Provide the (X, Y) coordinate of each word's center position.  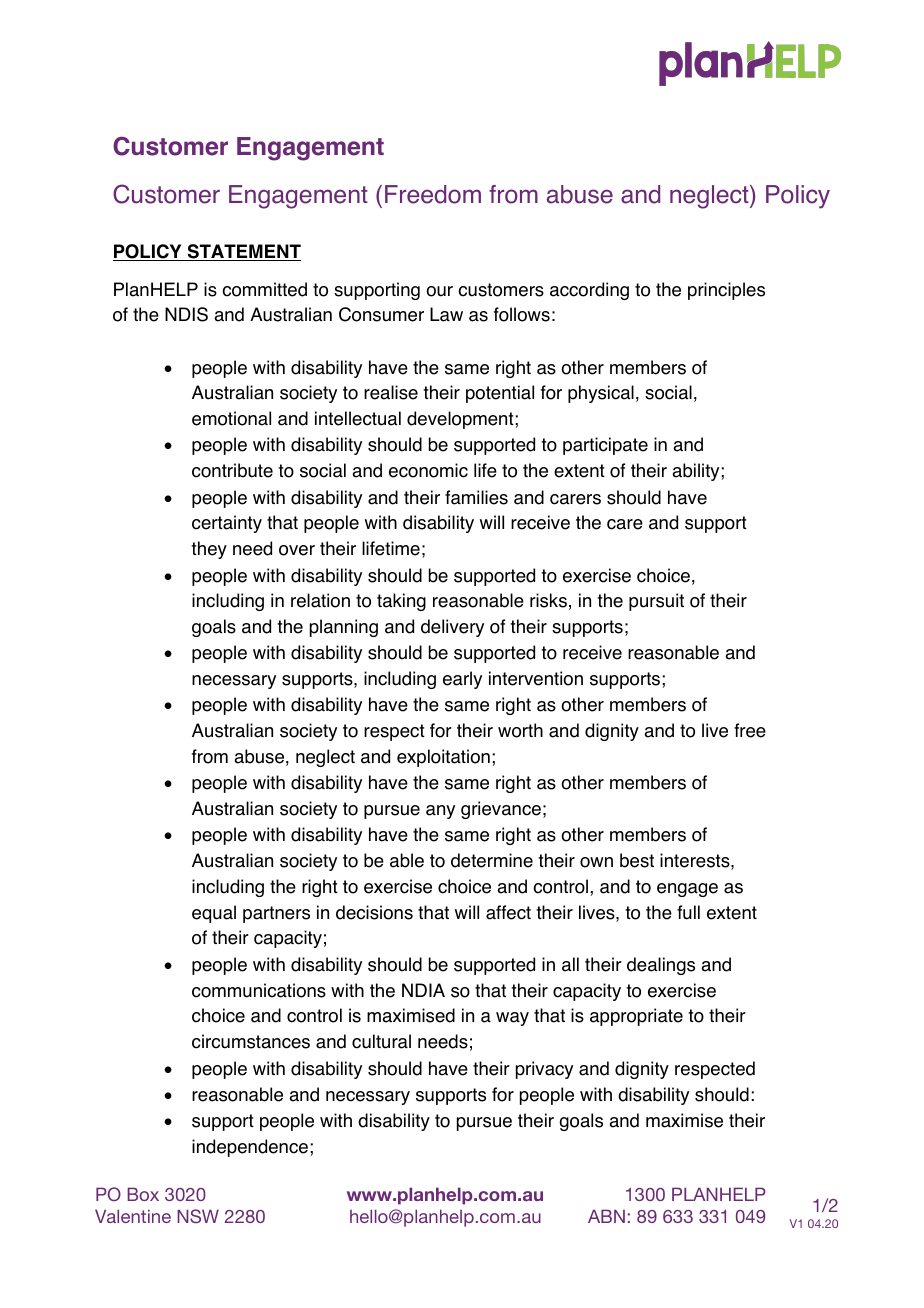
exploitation (443, 758)
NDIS (186, 314)
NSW (198, 1216)
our (439, 291)
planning (344, 628)
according (589, 291)
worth (520, 730)
